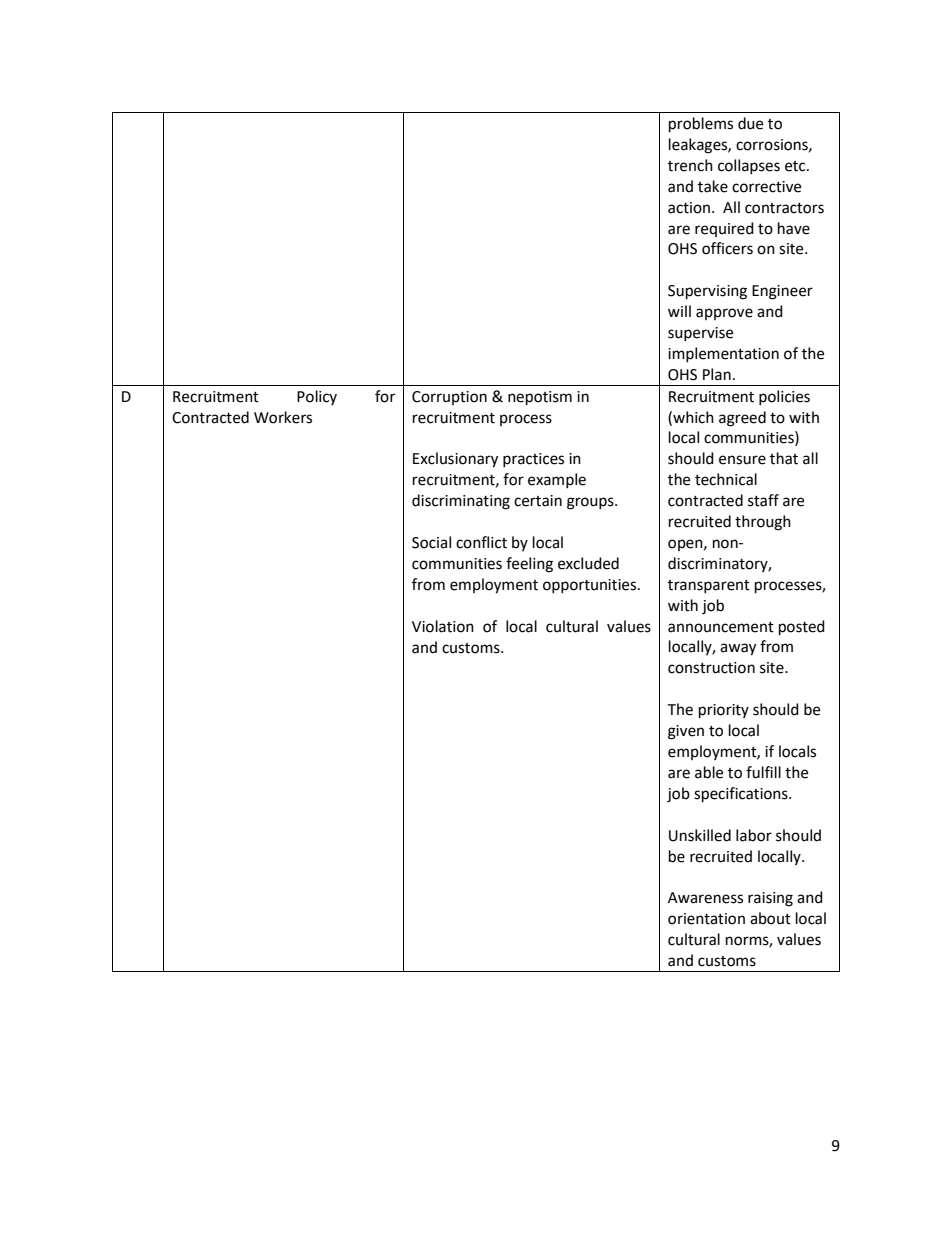 Image resolution: width=952 pixels, height=1233 pixels. Describe the element at coordinates (770, 899) in the image. I see `raising` at that location.
